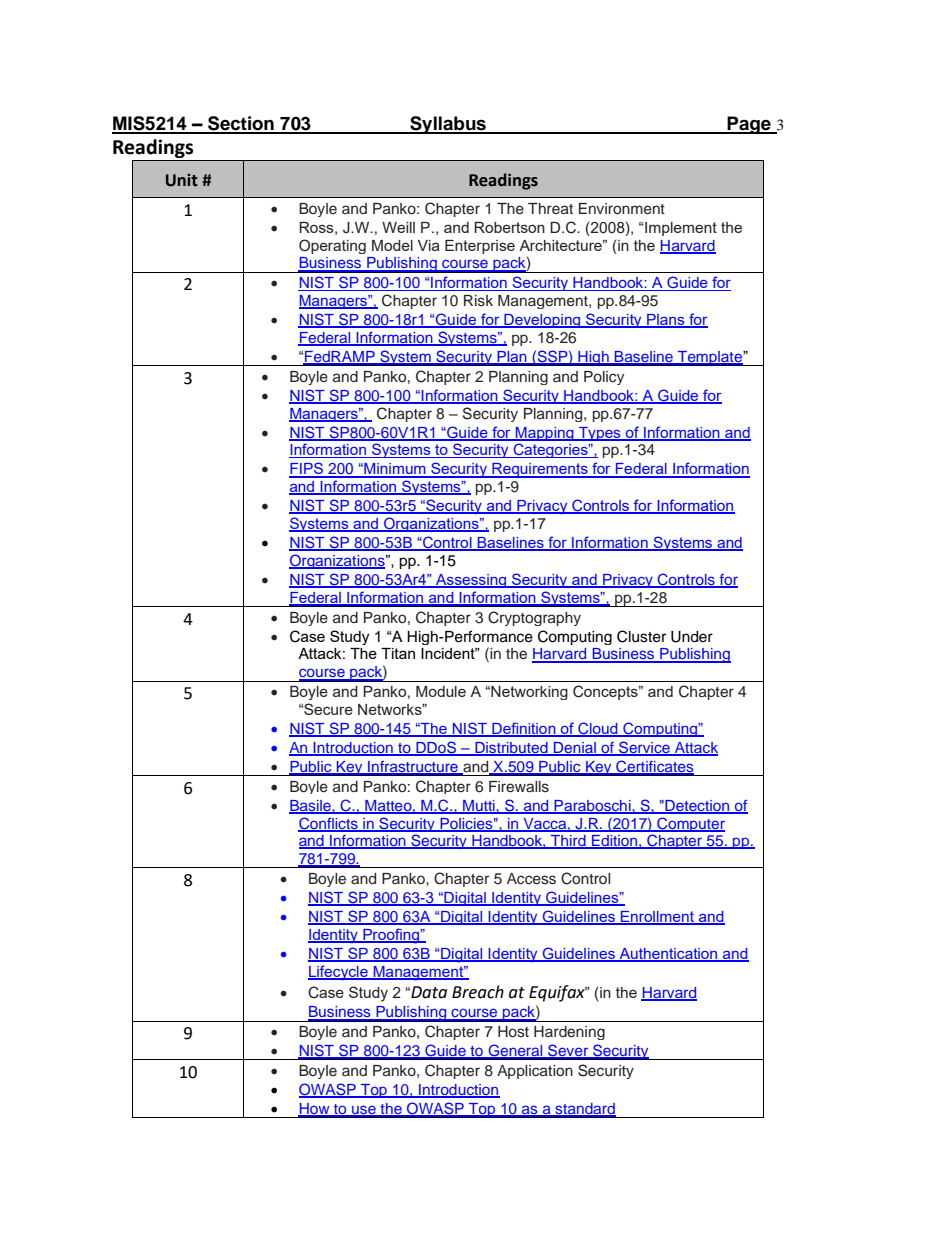 The height and width of the page is (1233, 952). I want to click on Infrastructure, so click(413, 768).
